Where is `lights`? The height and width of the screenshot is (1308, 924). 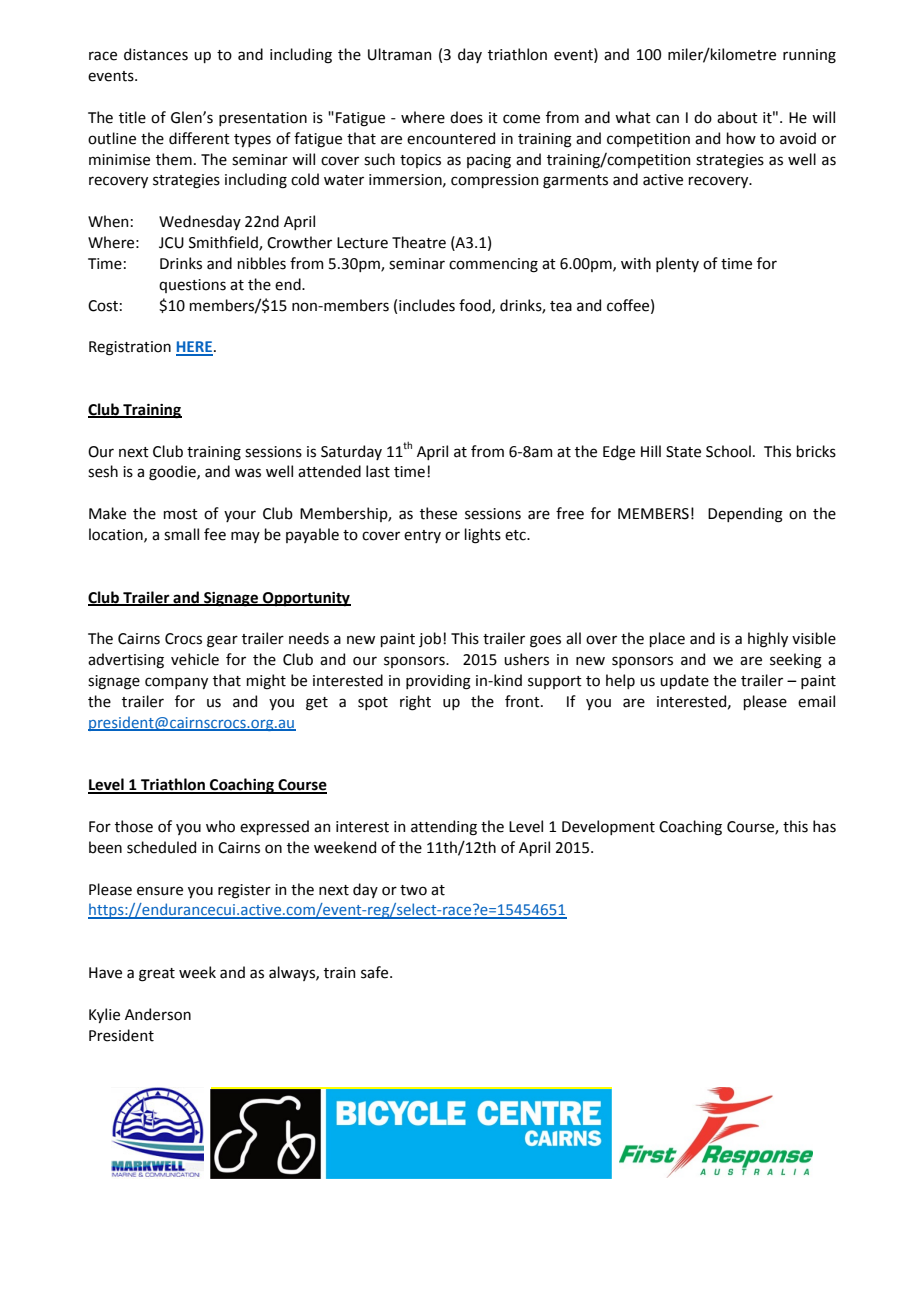
lights is located at coordinates (483, 536).
